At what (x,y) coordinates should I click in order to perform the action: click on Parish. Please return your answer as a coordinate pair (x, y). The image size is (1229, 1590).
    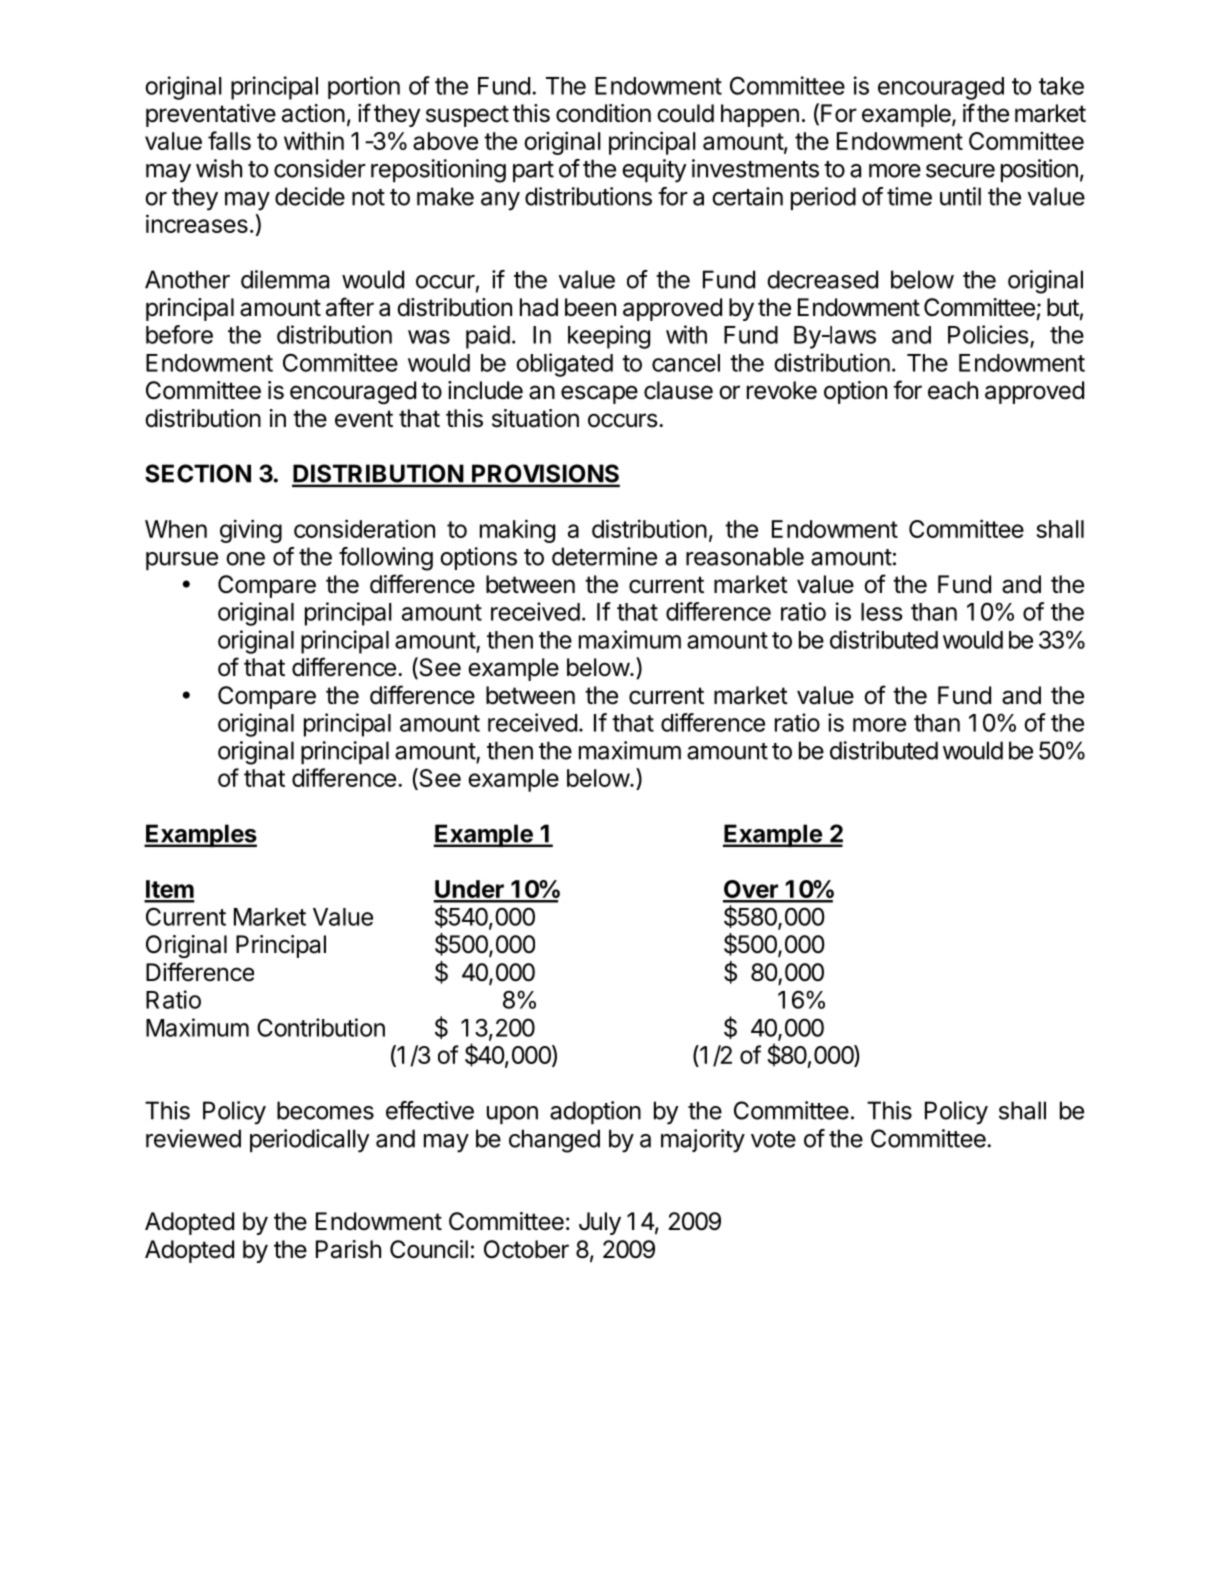
    Looking at the image, I should click on (348, 1249).
